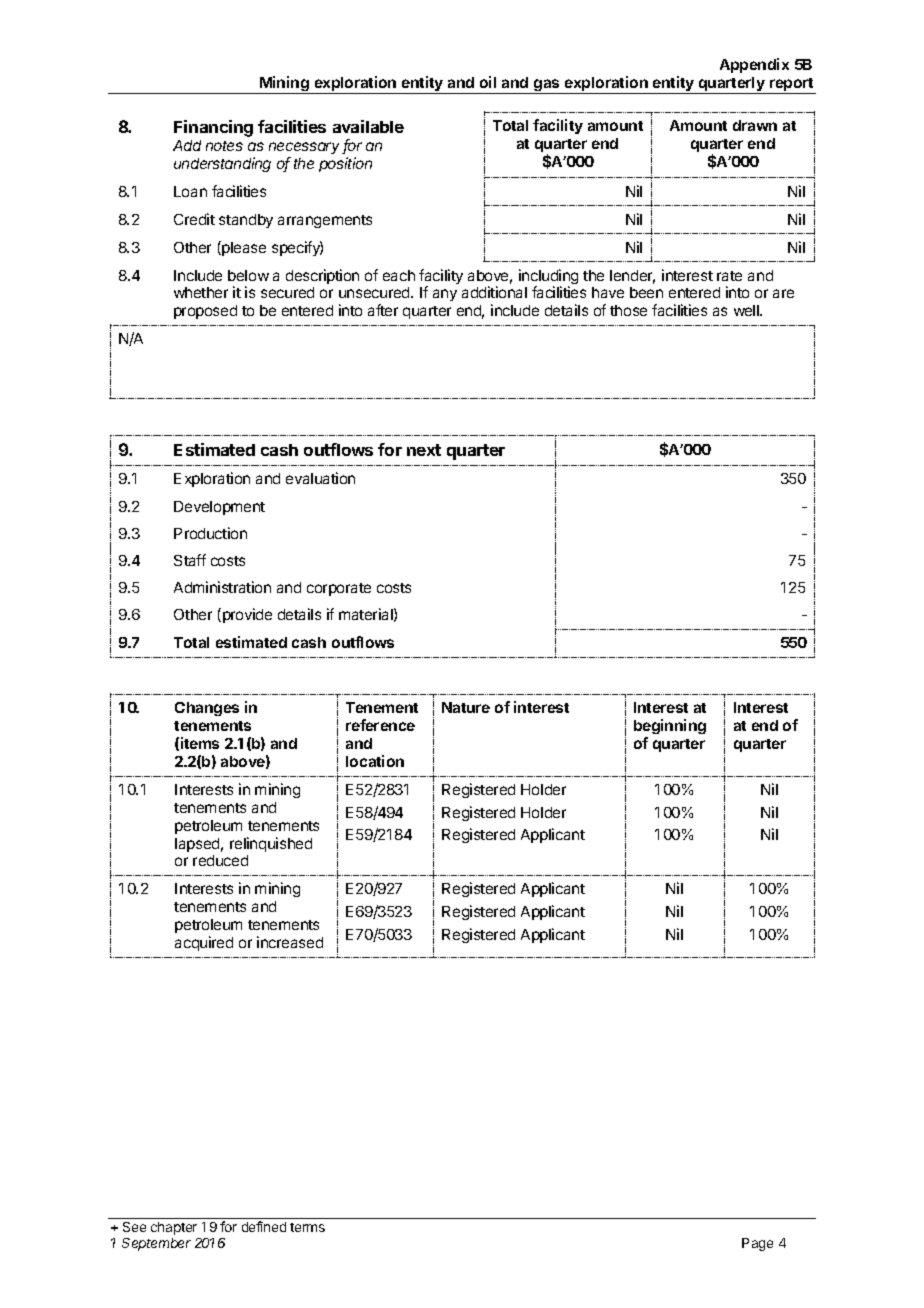  What do you see at coordinates (670, 728) in the document?
I see `beginning` at bounding box center [670, 728].
